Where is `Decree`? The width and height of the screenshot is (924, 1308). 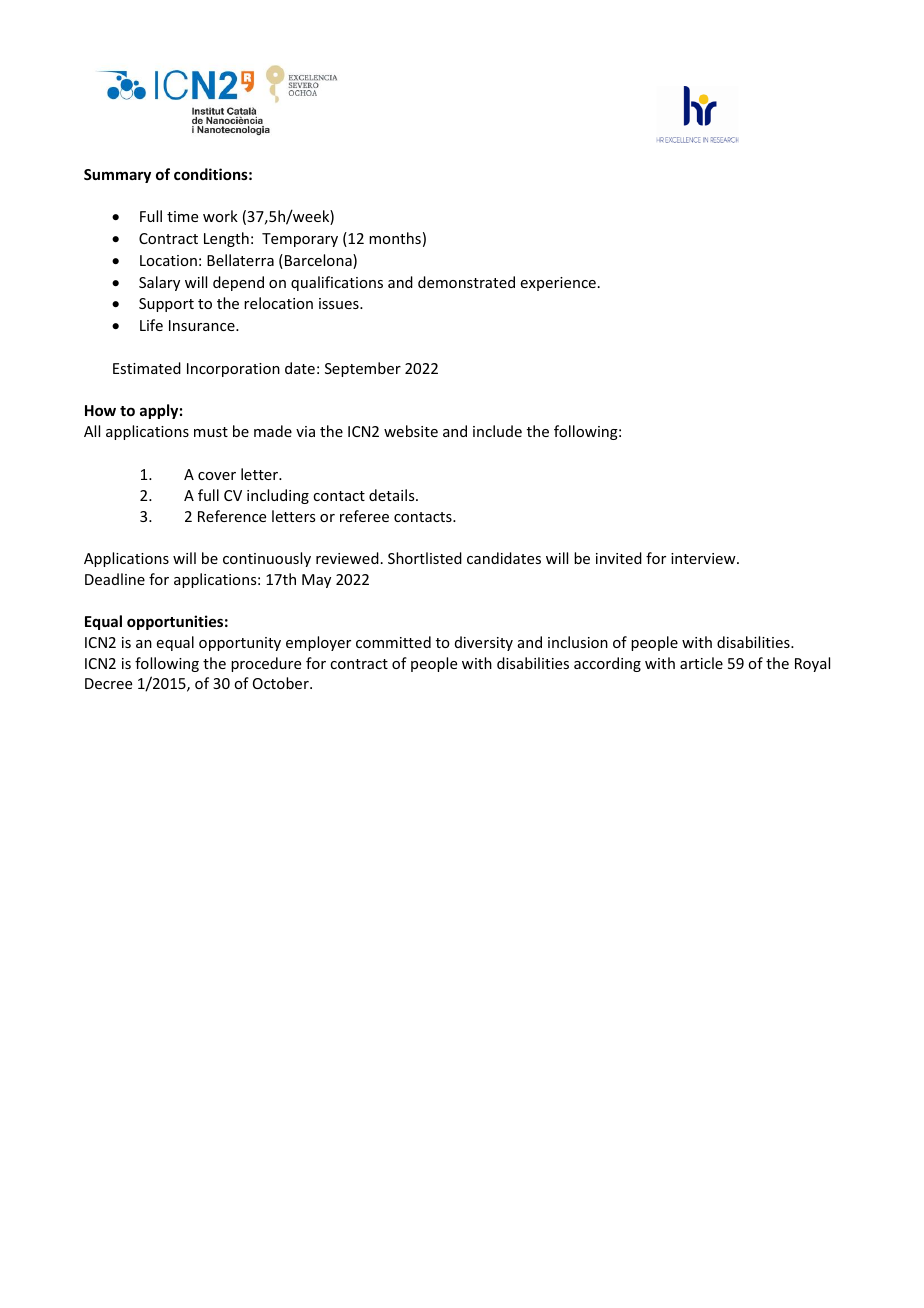 Decree is located at coordinates (108, 683).
